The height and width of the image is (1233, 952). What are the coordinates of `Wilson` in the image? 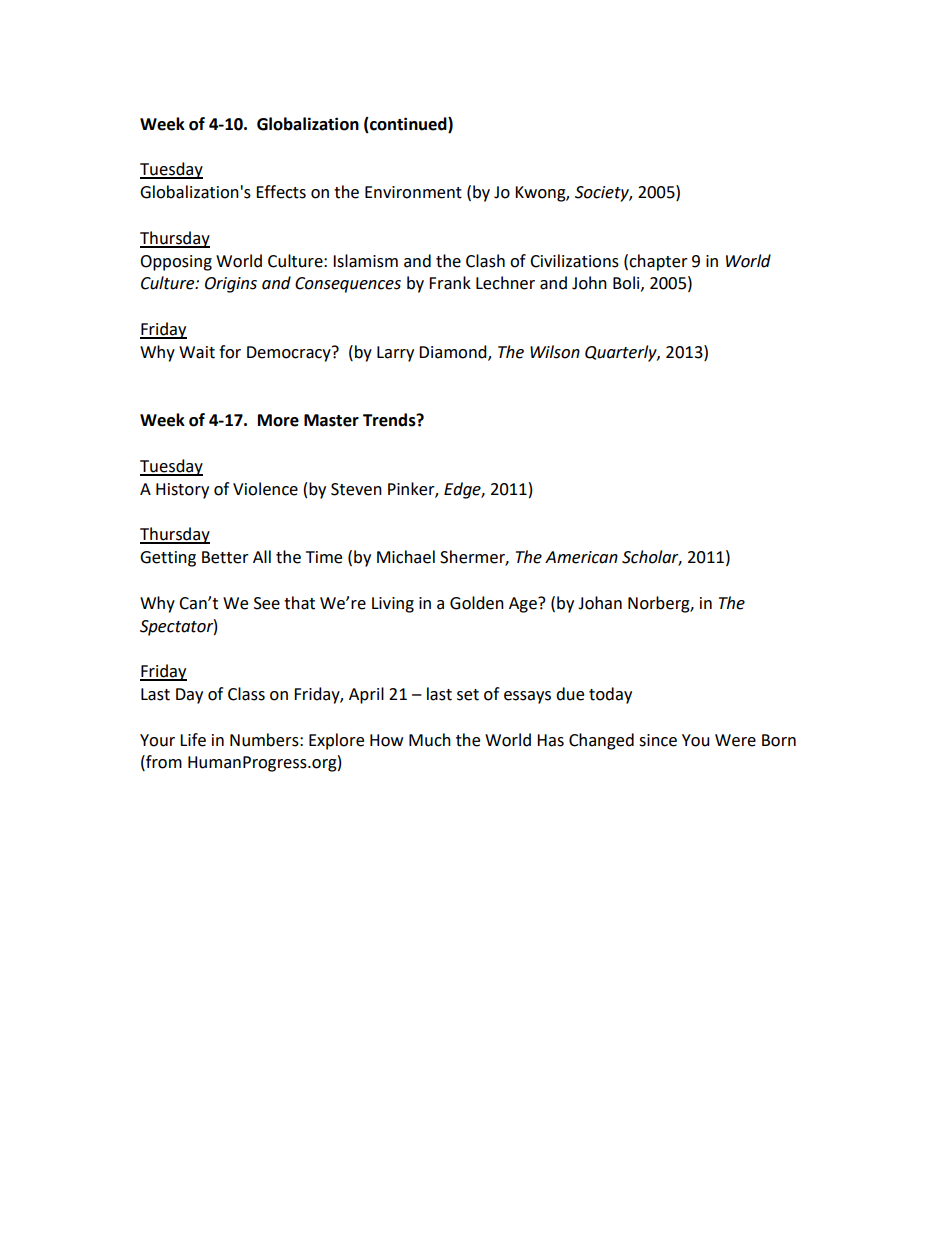 It's located at (555, 352).
